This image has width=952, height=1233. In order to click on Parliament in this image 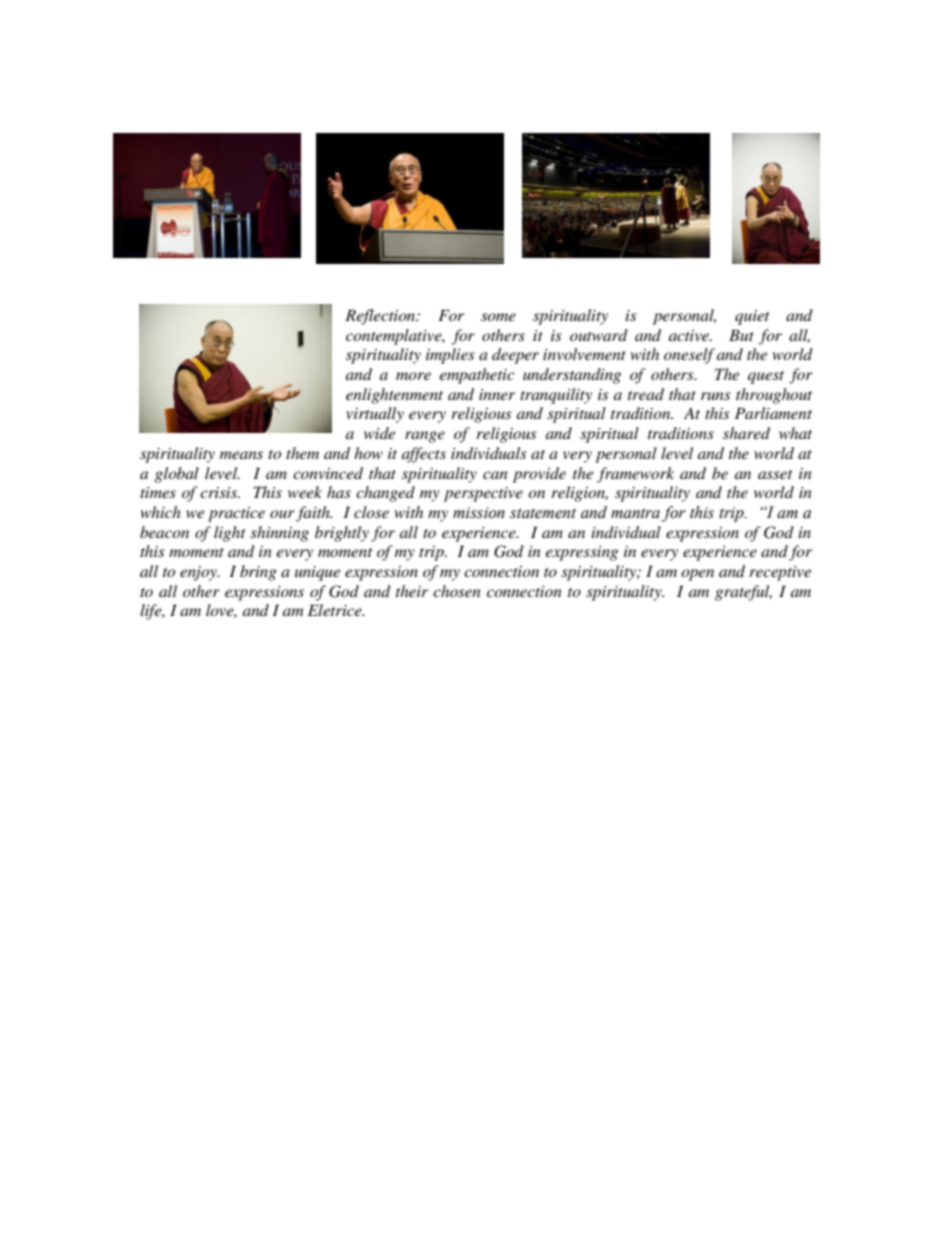, I will do `click(773, 413)`.
